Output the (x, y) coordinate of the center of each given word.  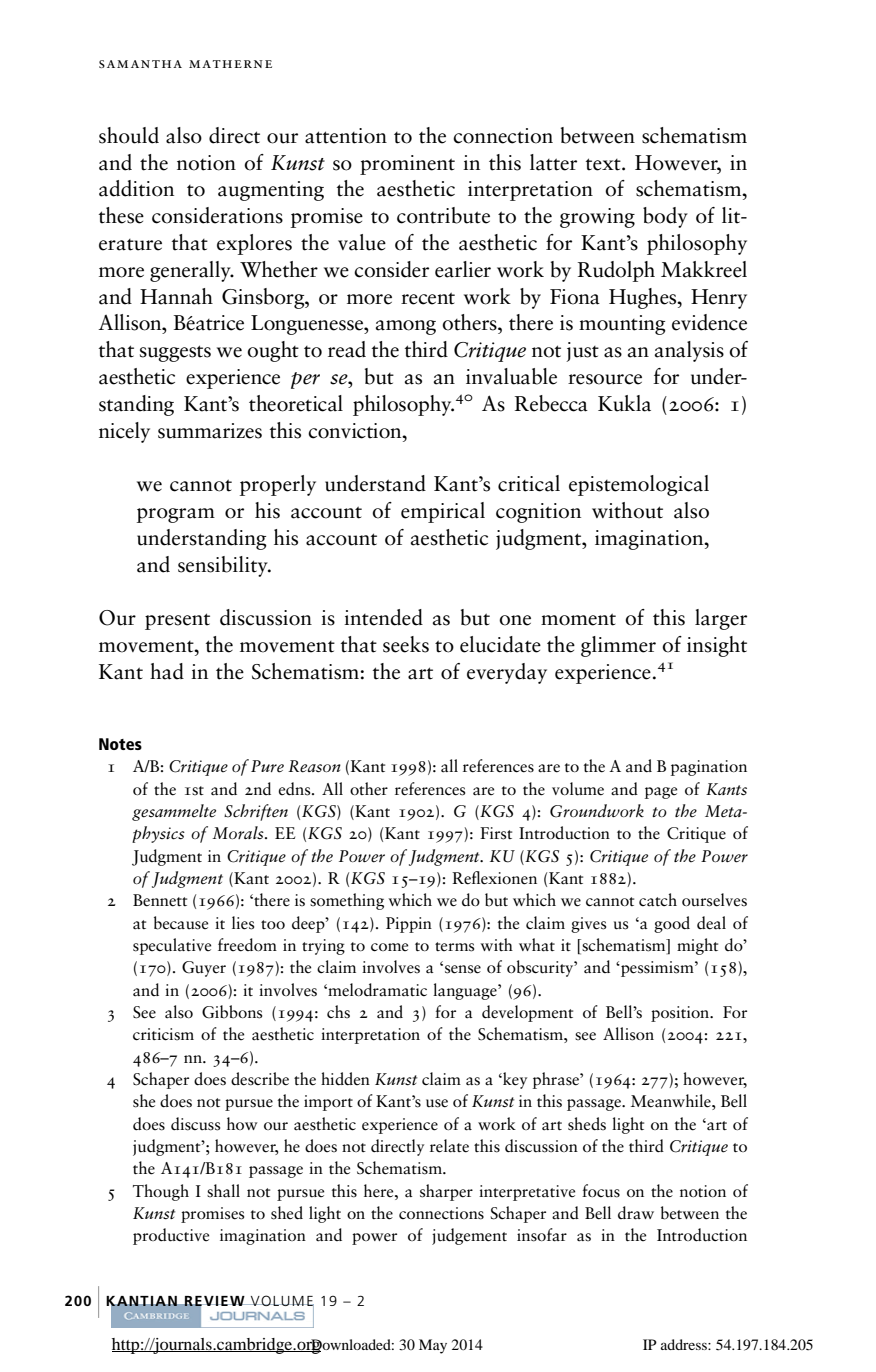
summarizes (210, 431)
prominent (407, 165)
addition (136, 188)
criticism (163, 1034)
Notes (120, 744)
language (466, 991)
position (681, 1014)
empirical (443, 512)
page (661, 793)
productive (171, 1236)
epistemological (639, 485)
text (604, 164)
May (433, 1346)
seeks (406, 644)
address (685, 1344)
